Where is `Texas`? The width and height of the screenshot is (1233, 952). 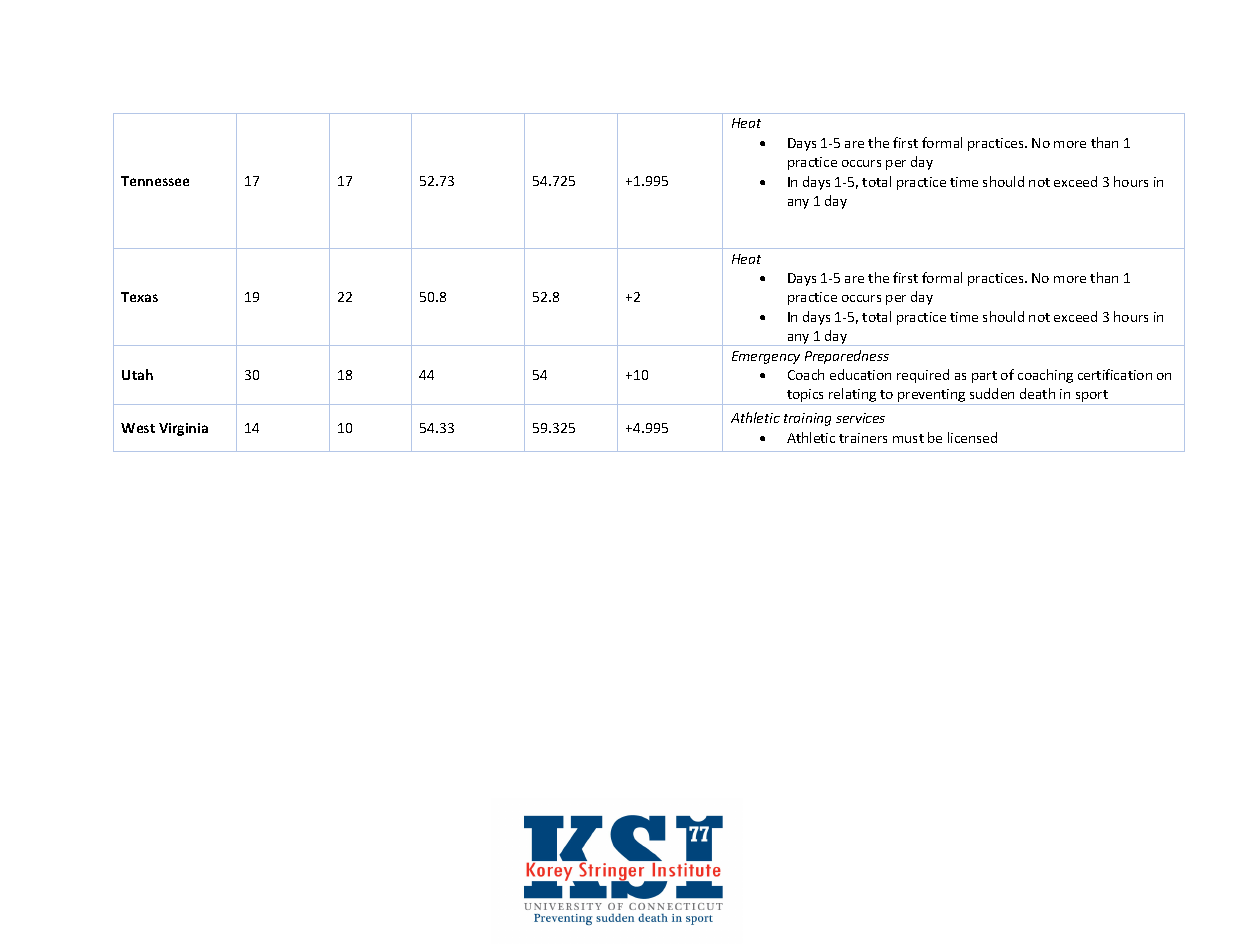 Texas is located at coordinates (139, 297).
